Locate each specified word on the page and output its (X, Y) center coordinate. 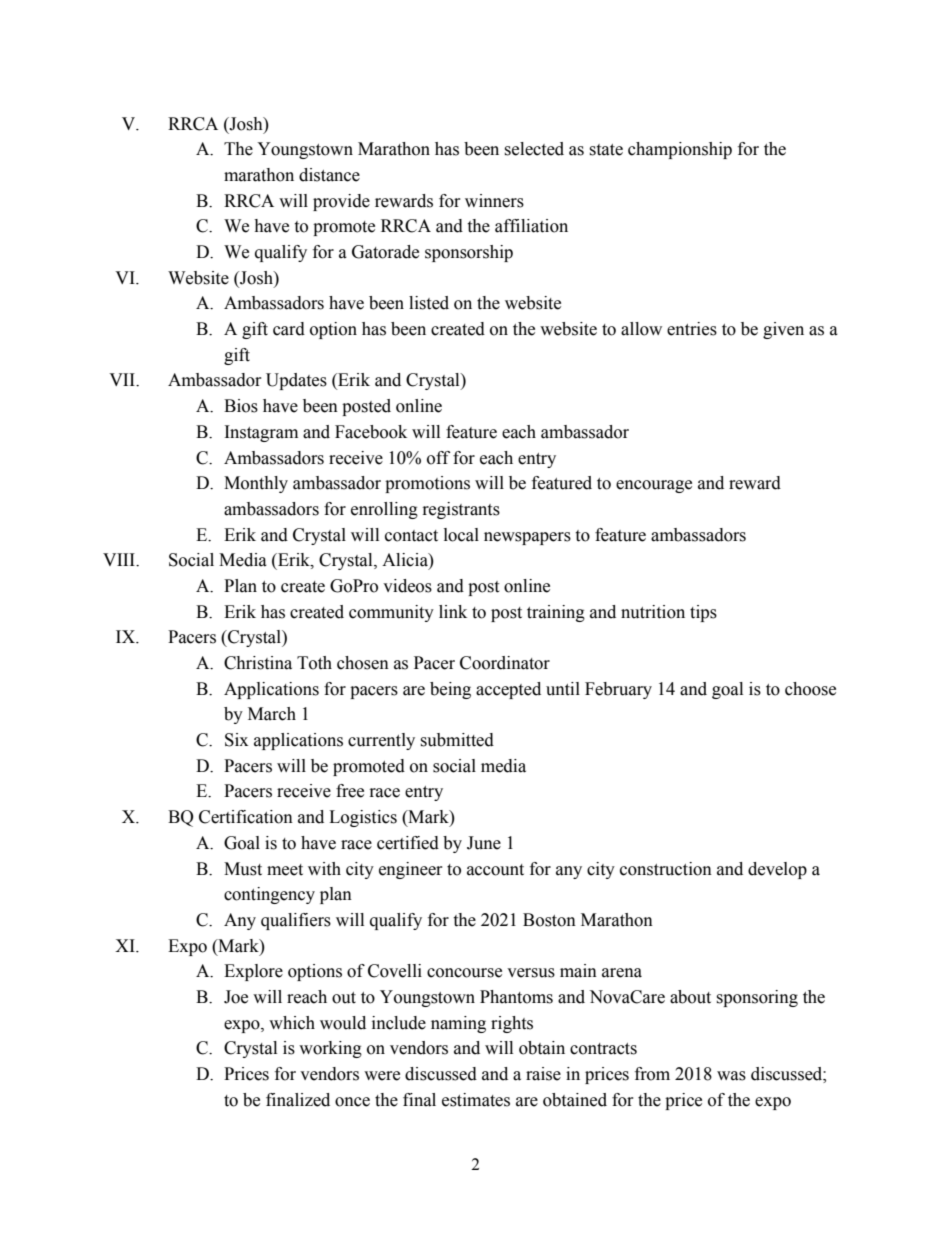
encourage (654, 486)
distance (329, 175)
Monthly (256, 484)
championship (680, 150)
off (438, 458)
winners (494, 201)
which (292, 1023)
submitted (457, 740)
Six (236, 740)
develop (777, 870)
